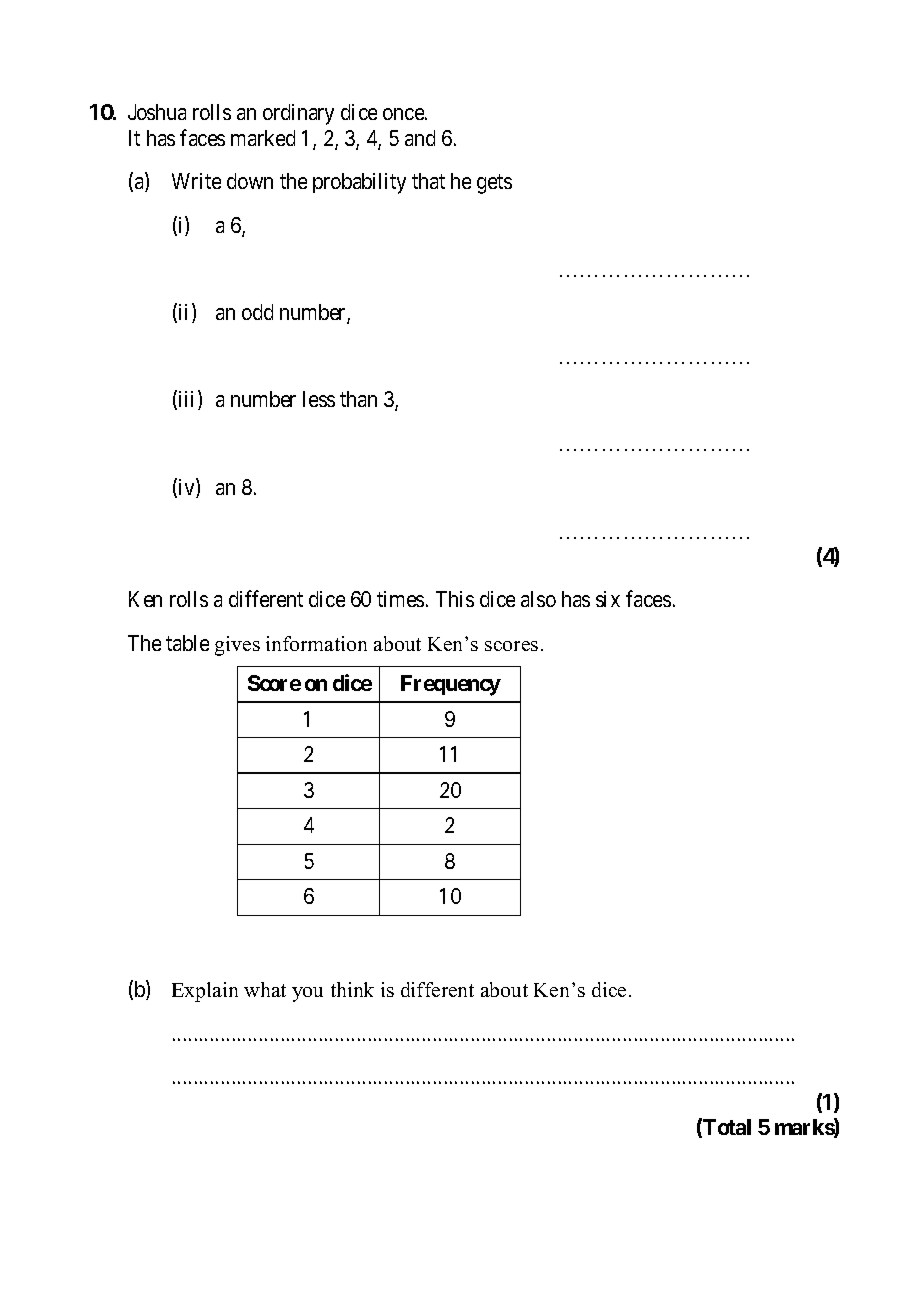 This document has width=924, height=1308. I want to click on Frequency, so click(451, 685).
